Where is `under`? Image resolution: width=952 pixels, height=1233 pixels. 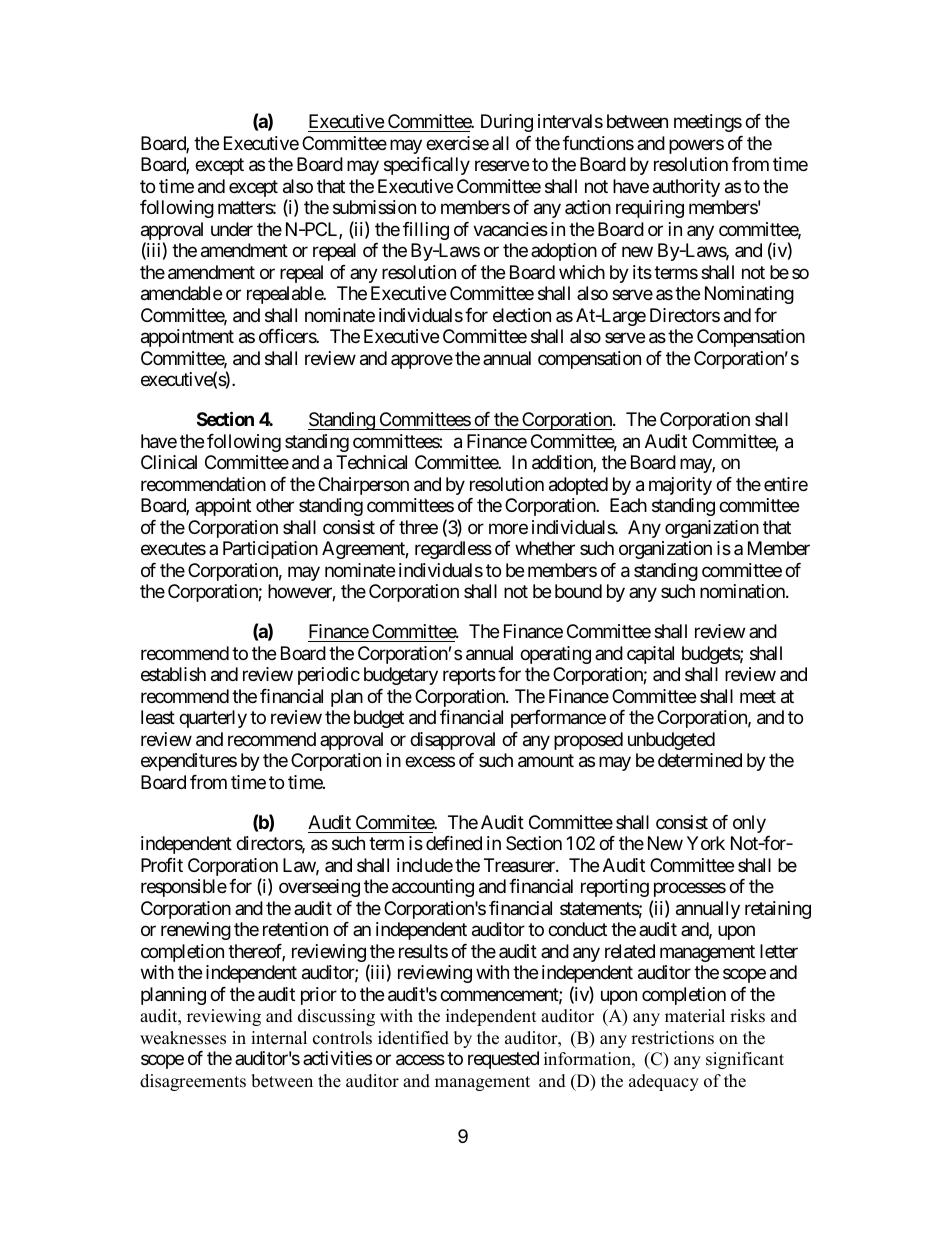 under is located at coordinates (232, 229).
